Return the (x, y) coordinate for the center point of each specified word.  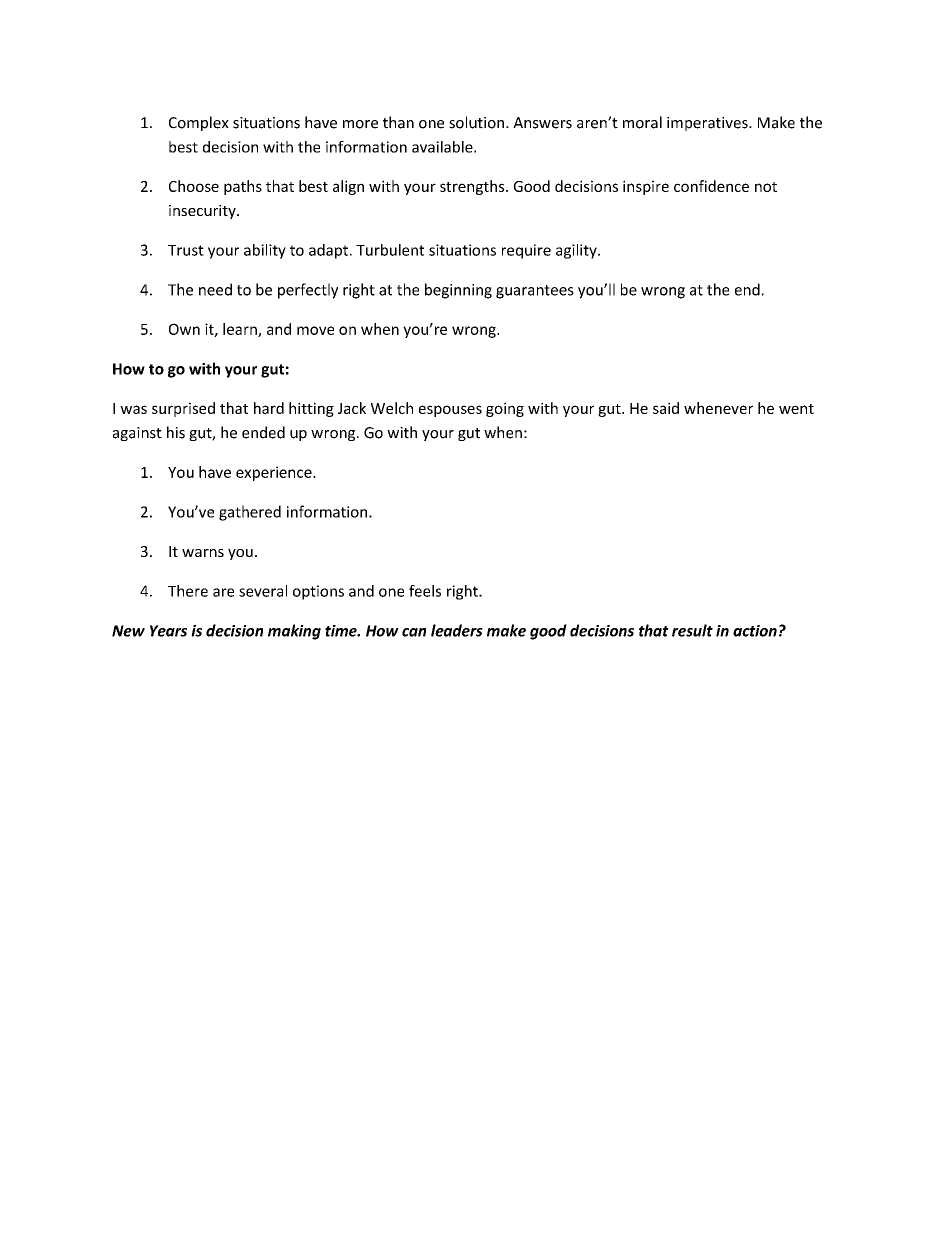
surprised (183, 409)
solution (476, 122)
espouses (450, 411)
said (666, 408)
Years (168, 631)
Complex (199, 123)
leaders (457, 630)
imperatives (708, 124)
